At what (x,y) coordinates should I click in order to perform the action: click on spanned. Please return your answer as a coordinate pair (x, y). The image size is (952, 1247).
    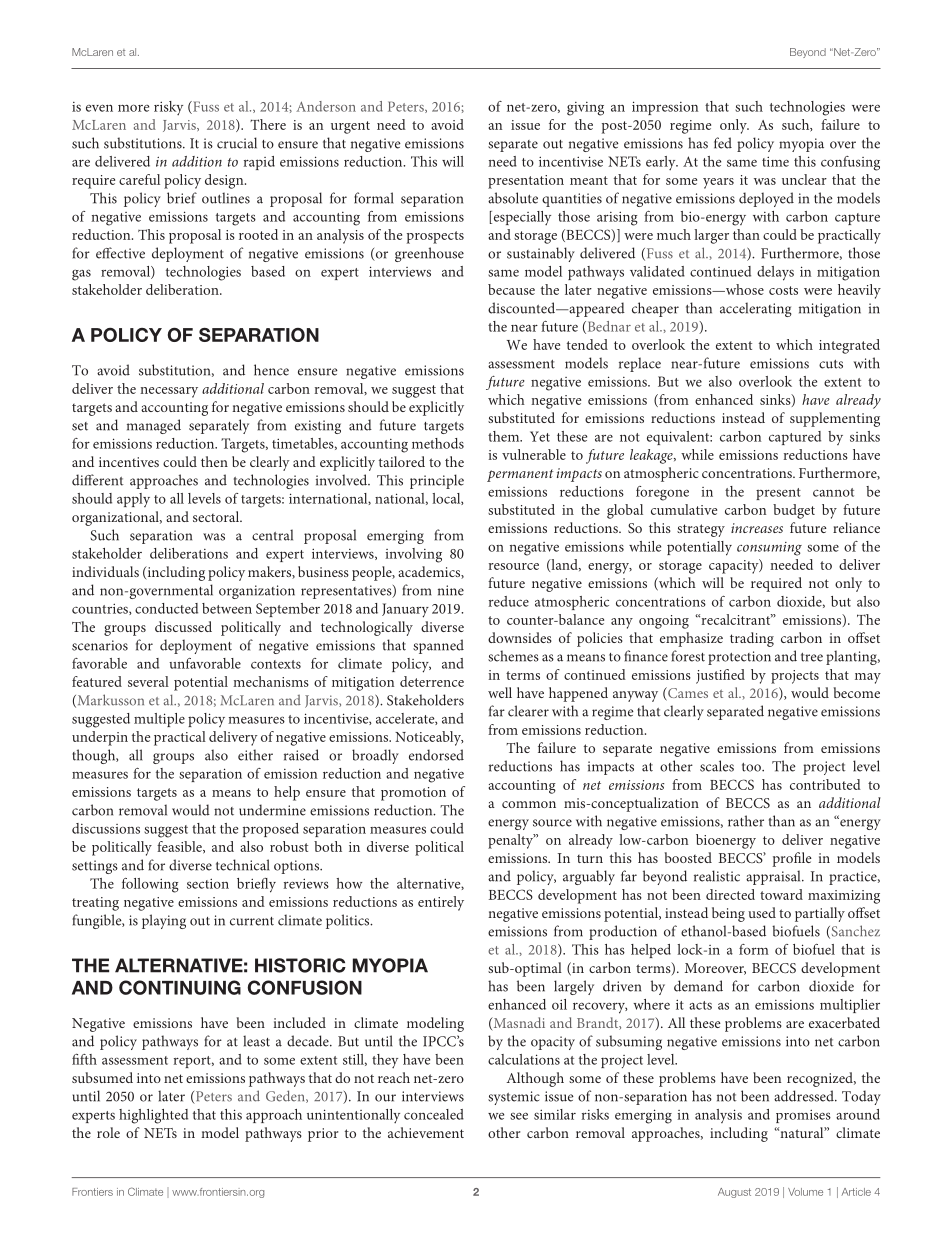
    Looking at the image, I should click on (438, 646).
